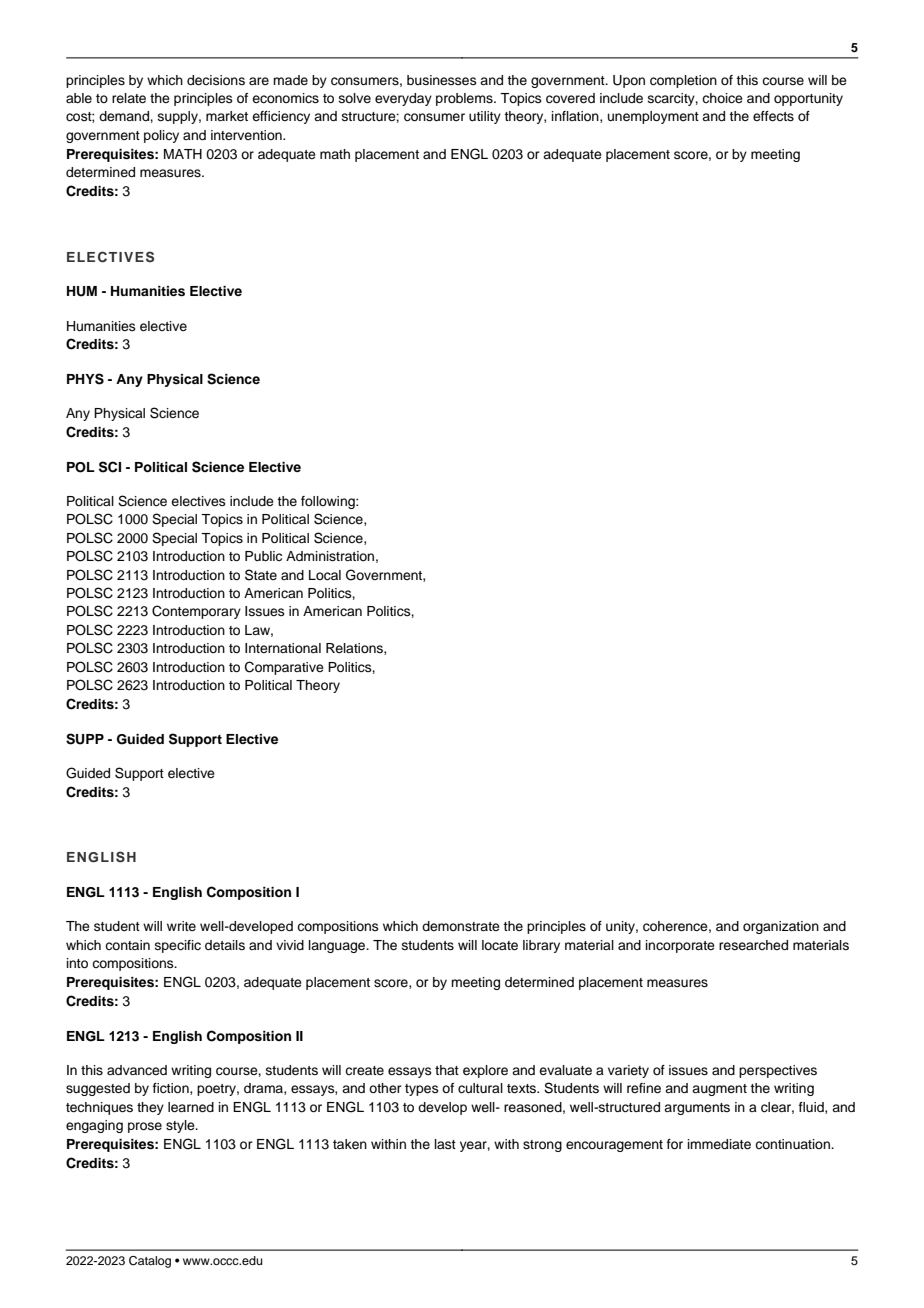  Describe the element at coordinates (781, 927) in the screenshot. I see `organization` at that location.
